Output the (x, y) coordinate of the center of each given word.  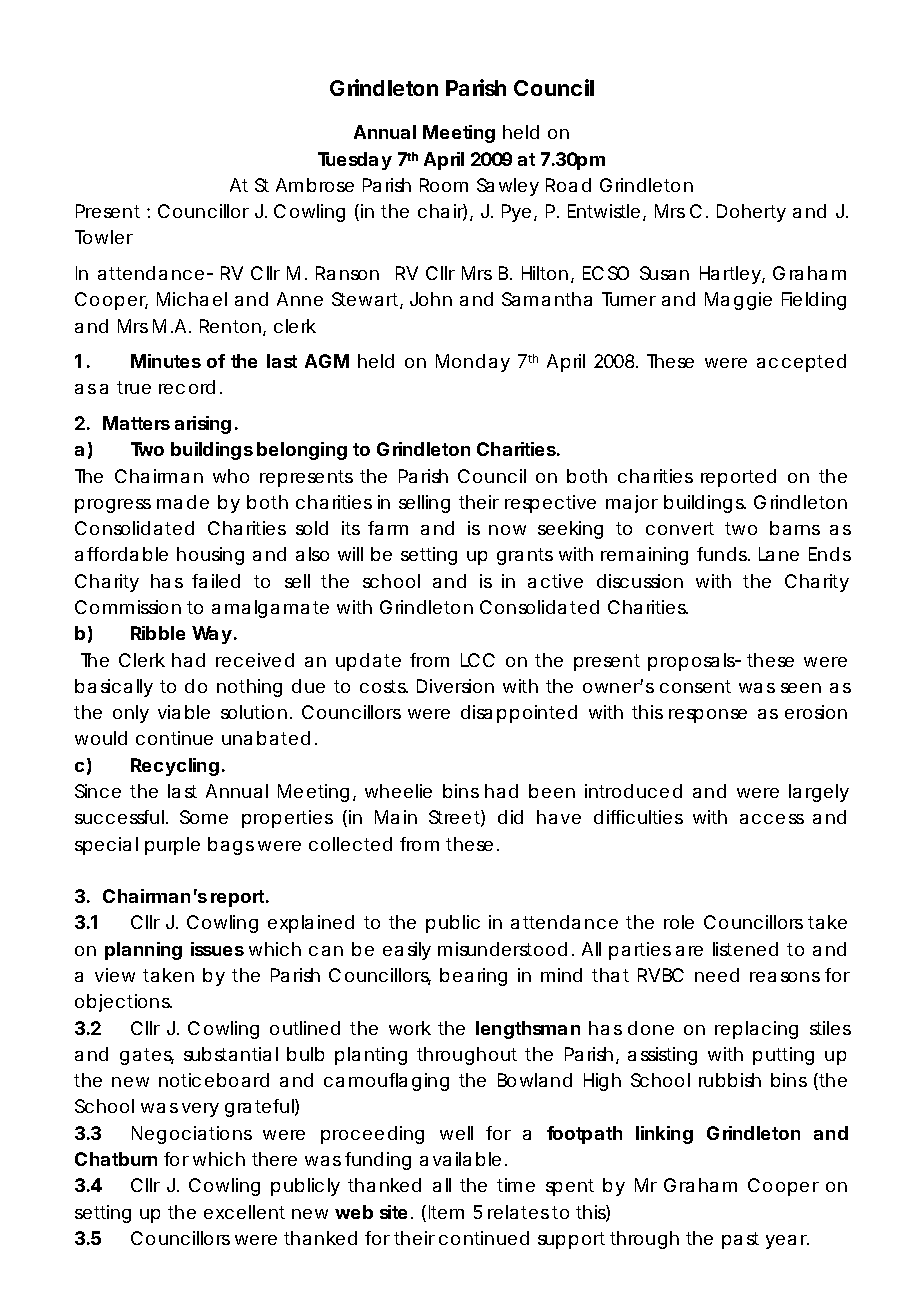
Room (444, 185)
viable (184, 712)
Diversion (455, 686)
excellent (244, 1212)
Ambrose (315, 185)
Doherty (751, 213)
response (708, 716)
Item (446, 1212)
